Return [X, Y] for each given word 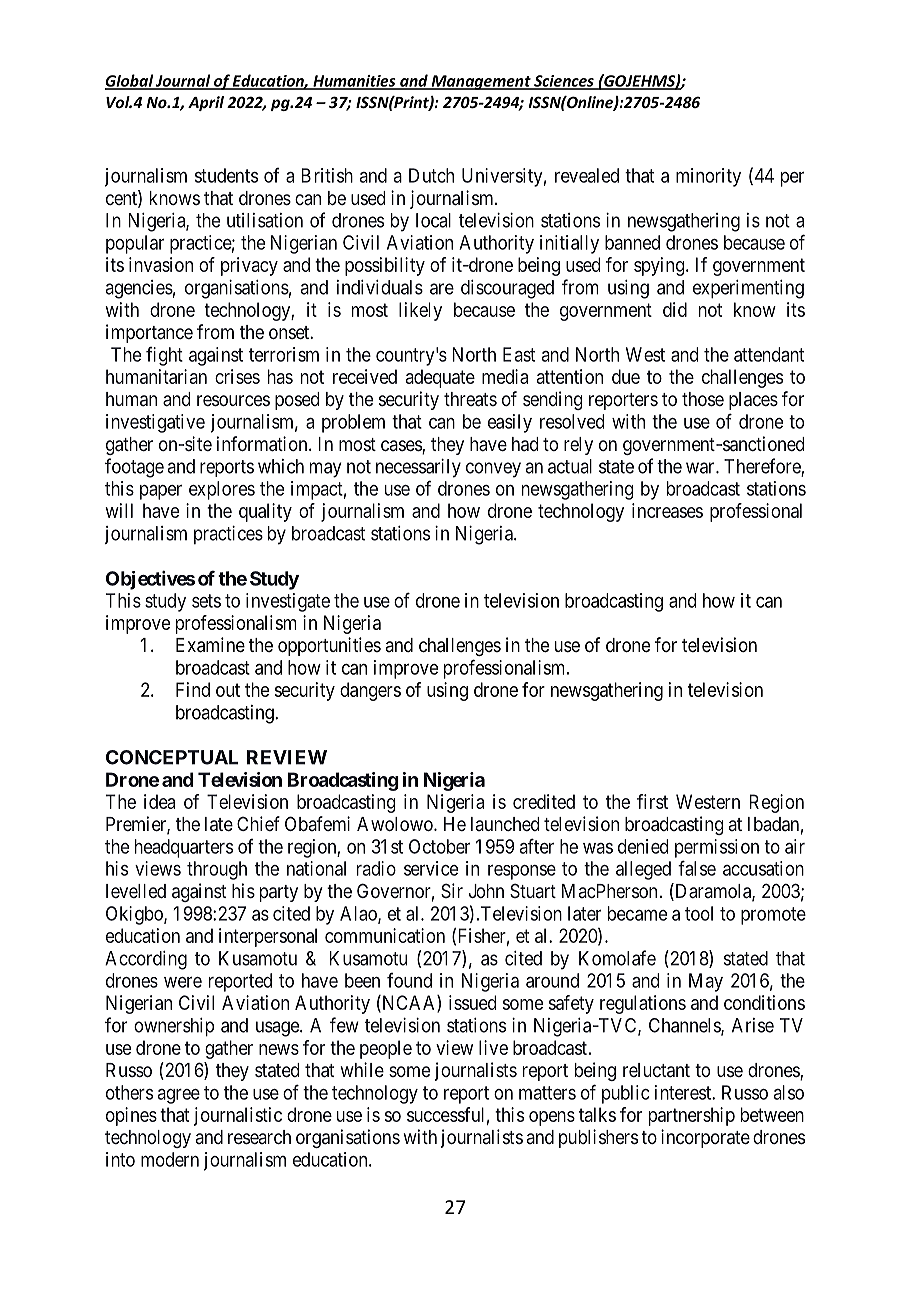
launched [505, 824]
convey [493, 470]
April [206, 103]
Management [481, 82]
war [701, 468]
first [652, 801]
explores [222, 490]
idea [159, 801]
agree [179, 1096]
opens [552, 1118]
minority [708, 177]
